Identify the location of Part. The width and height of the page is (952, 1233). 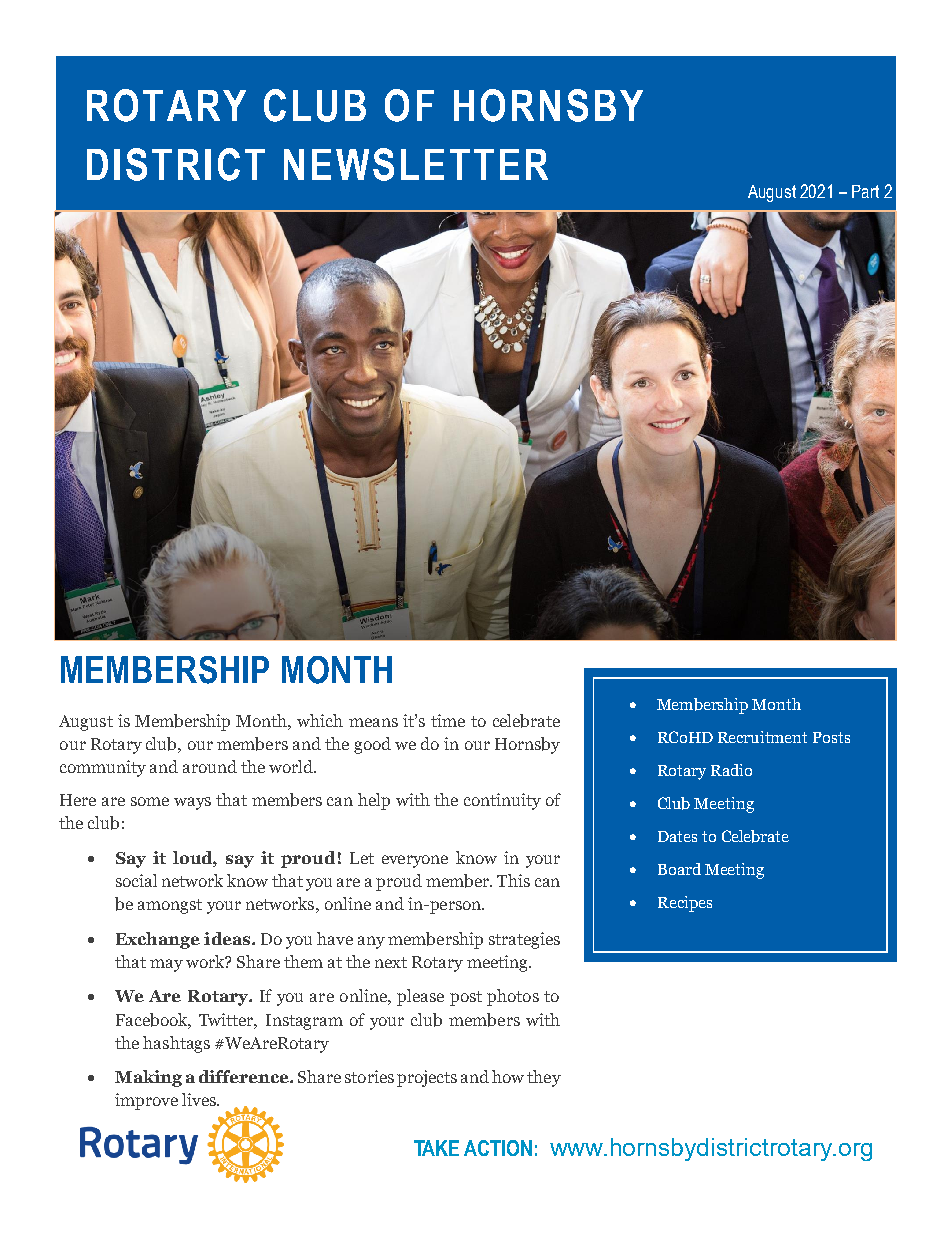
(865, 191).
